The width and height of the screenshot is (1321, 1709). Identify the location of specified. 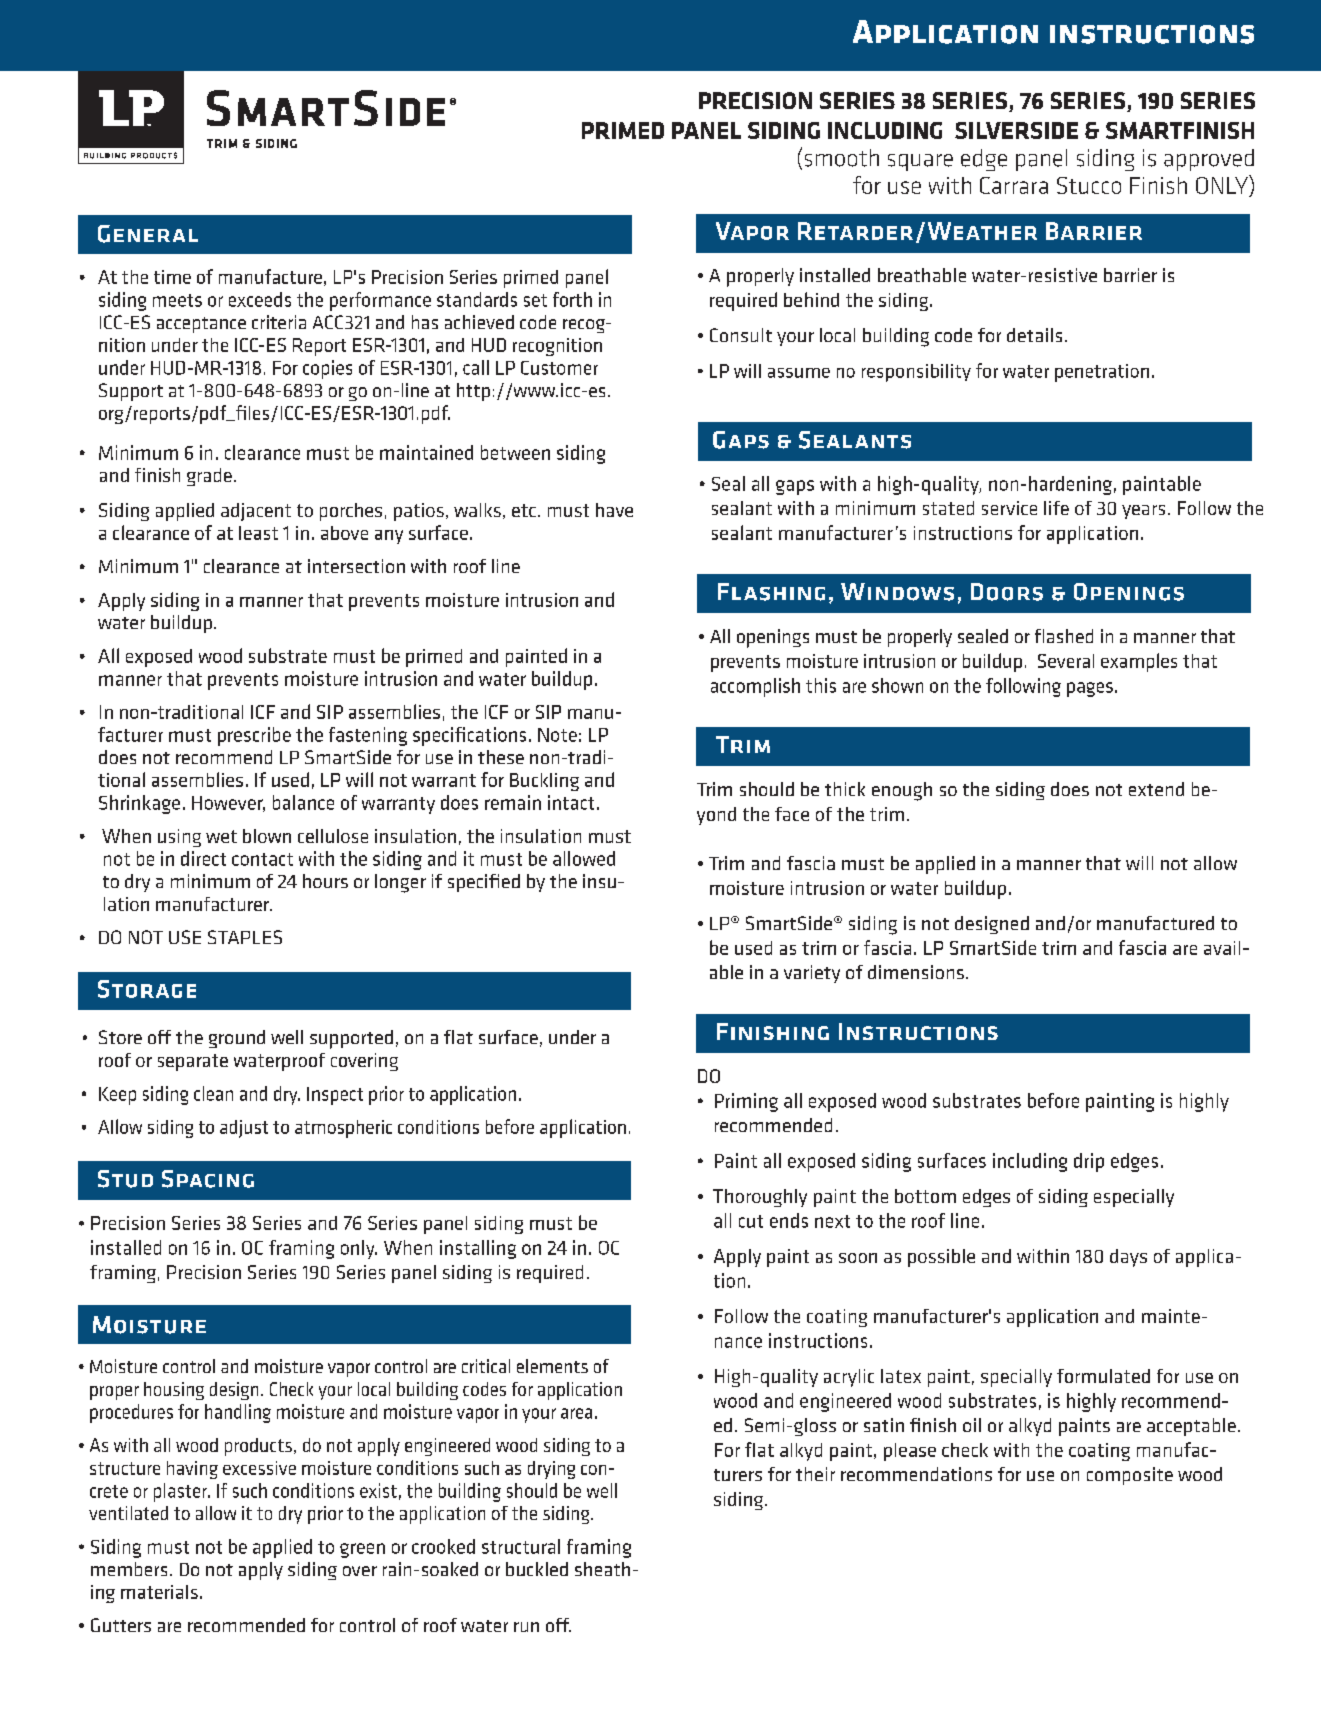
(484, 883).
